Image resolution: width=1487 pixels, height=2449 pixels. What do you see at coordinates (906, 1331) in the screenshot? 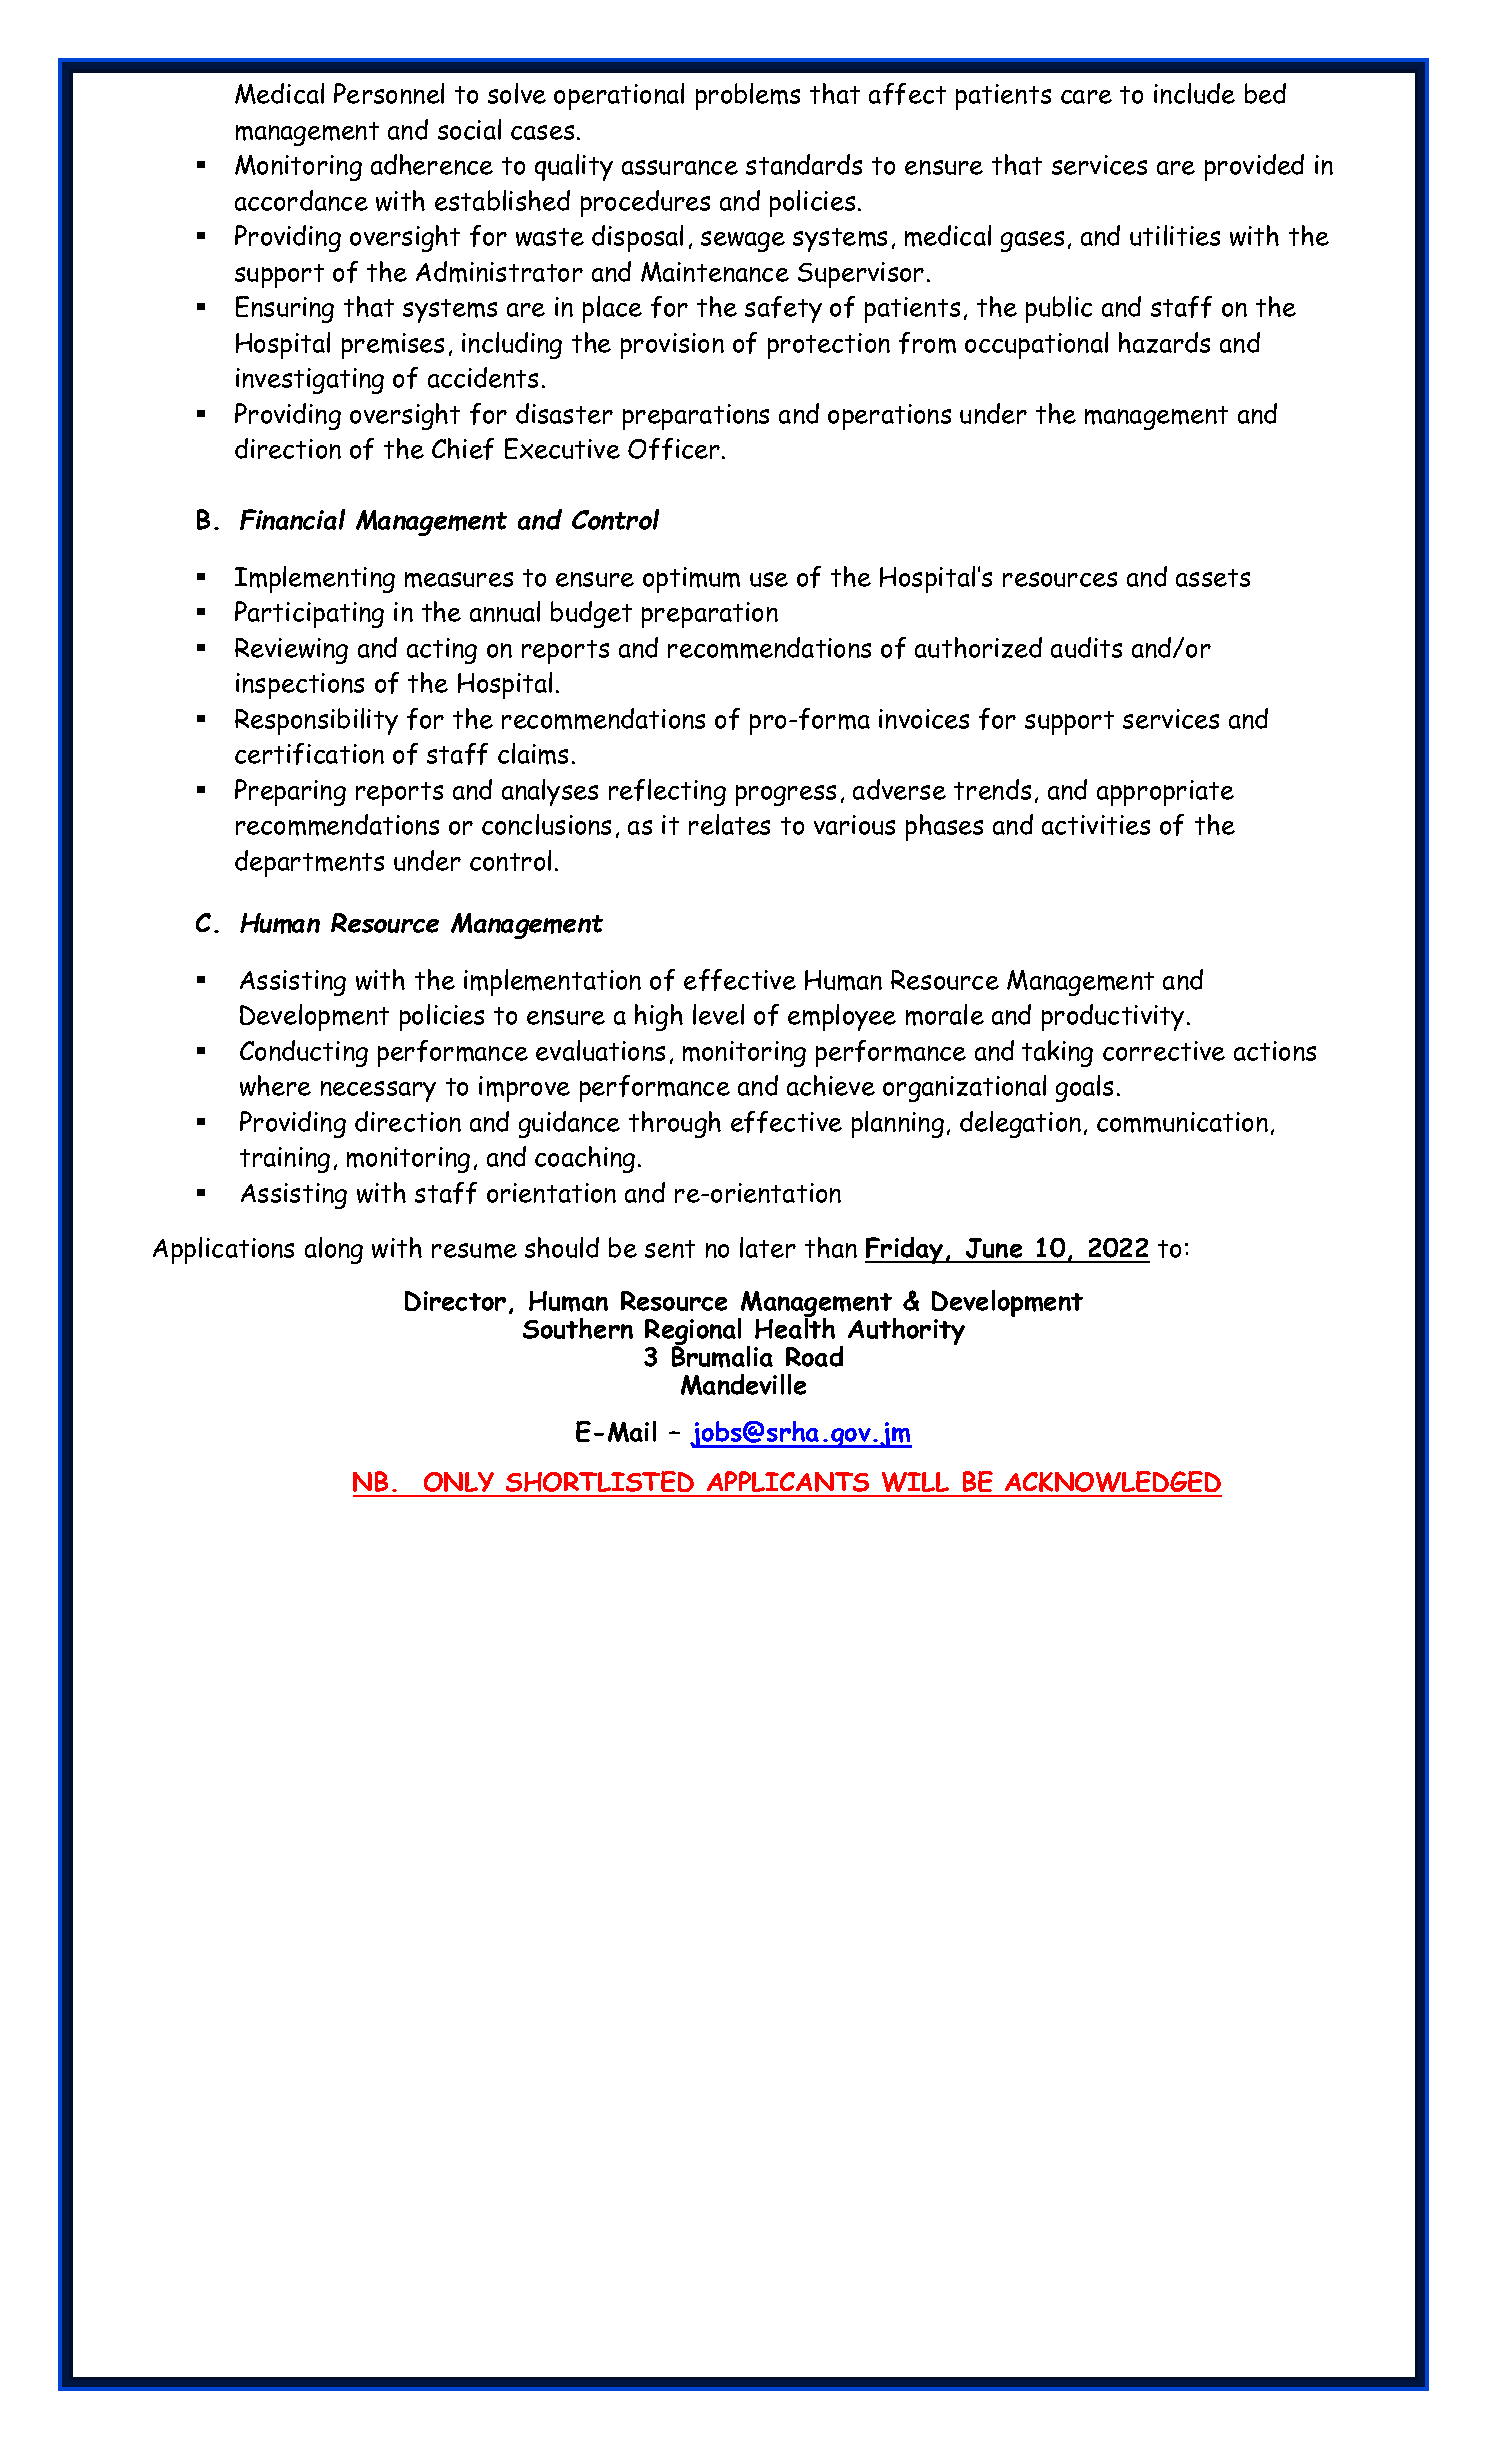
I see `Authority` at bounding box center [906, 1331].
